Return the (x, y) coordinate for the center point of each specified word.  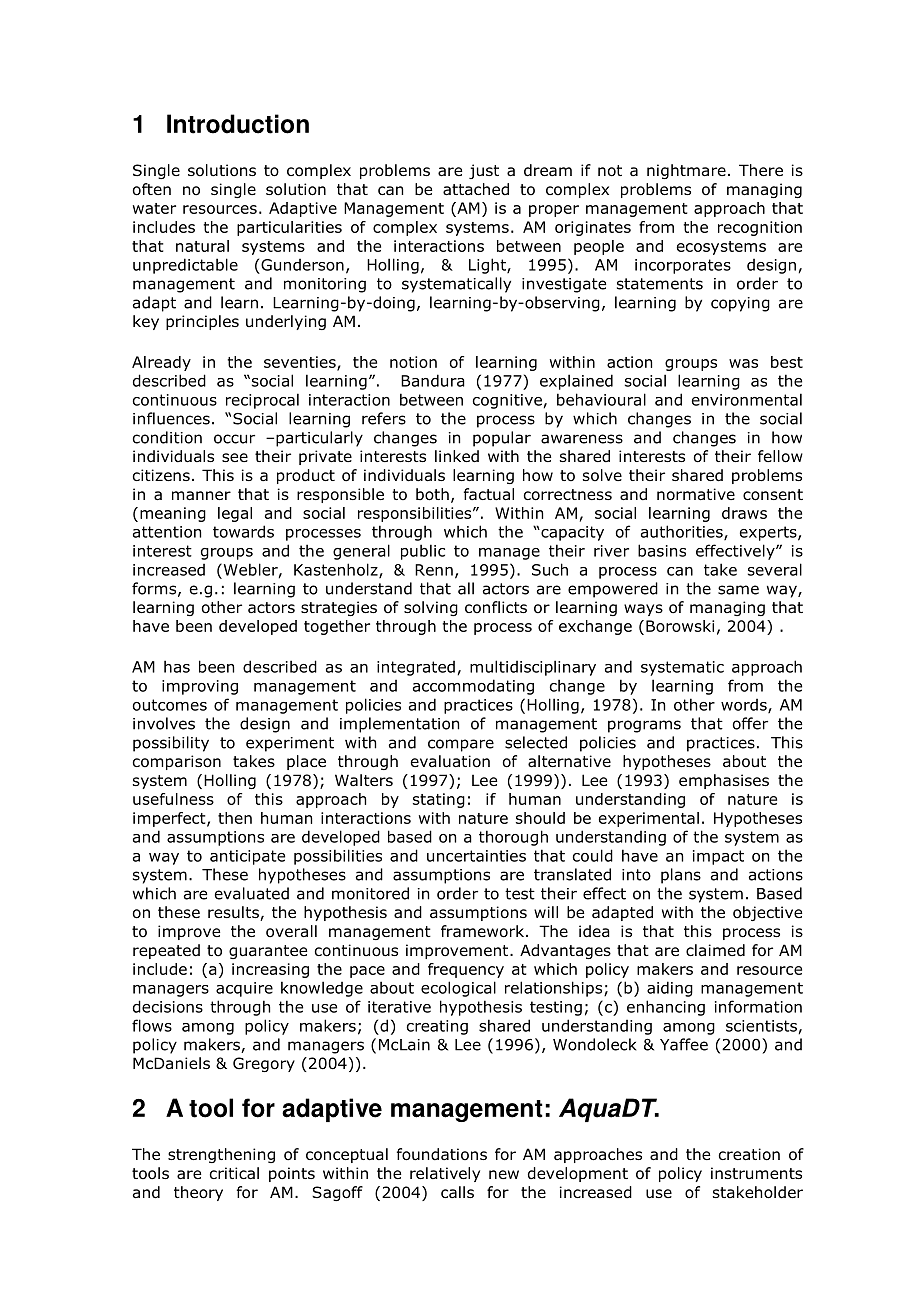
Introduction (238, 124)
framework (484, 931)
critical (234, 1173)
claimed (715, 950)
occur (234, 439)
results (234, 913)
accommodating (473, 687)
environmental (747, 399)
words (745, 706)
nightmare (686, 171)
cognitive (507, 401)
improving (200, 687)
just (484, 171)
